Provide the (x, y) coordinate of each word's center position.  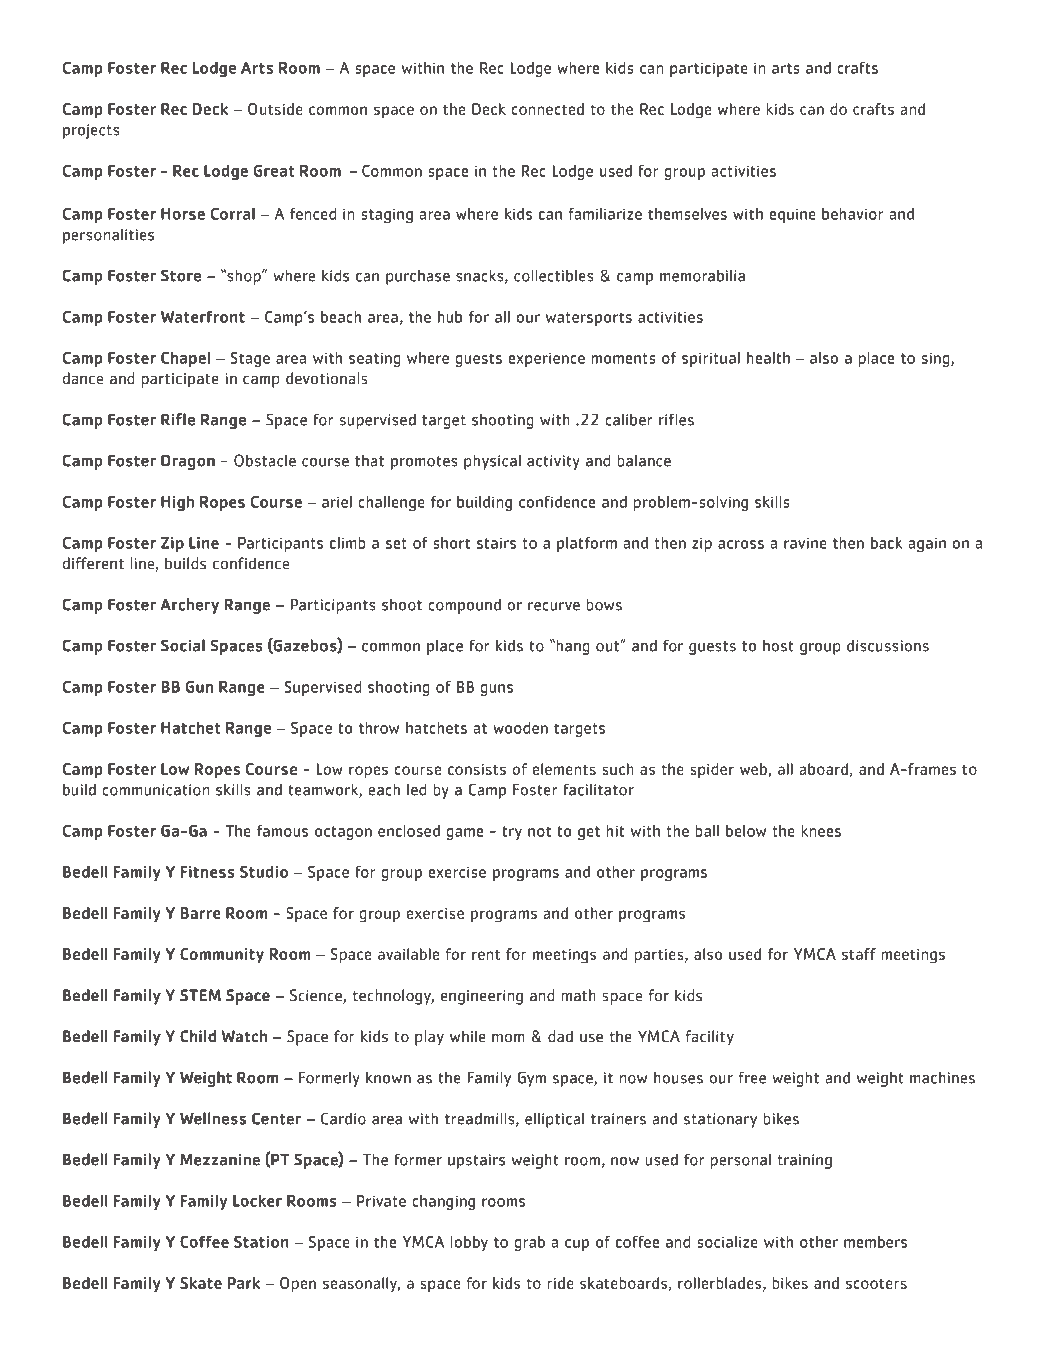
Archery (189, 606)
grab (529, 1243)
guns (496, 690)
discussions (888, 646)
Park (244, 1283)
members (875, 1242)
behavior (853, 214)
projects (91, 131)
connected (547, 109)
